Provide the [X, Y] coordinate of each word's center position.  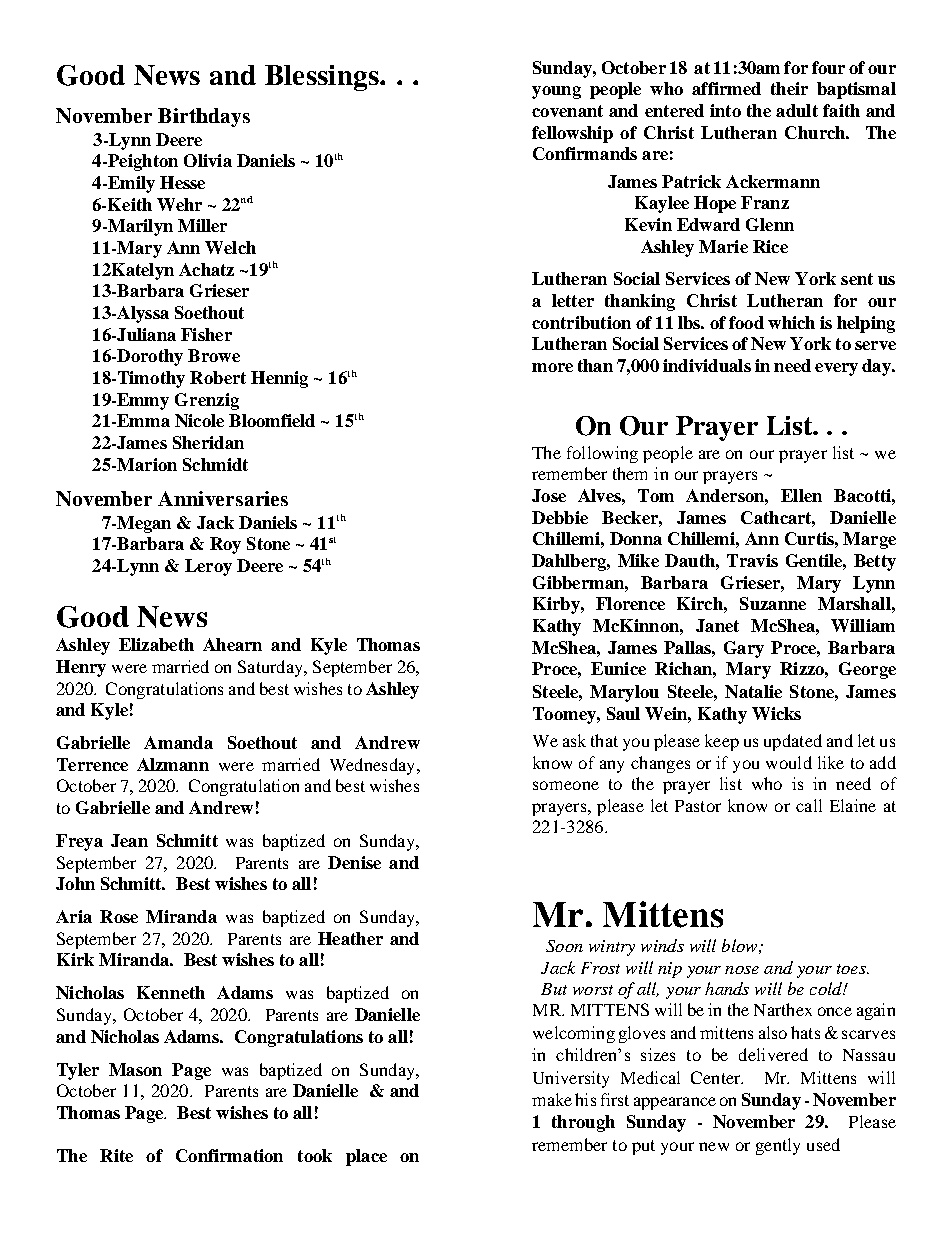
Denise [354, 862]
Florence [630, 603]
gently [778, 1146]
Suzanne [773, 603]
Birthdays [204, 117]
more [552, 367]
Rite [116, 1155]
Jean [129, 840]
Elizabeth [156, 644]
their [789, 88]
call [809, 805]
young [556, 92]
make [552, 1099]
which [791, 322]
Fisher [206, 334]
